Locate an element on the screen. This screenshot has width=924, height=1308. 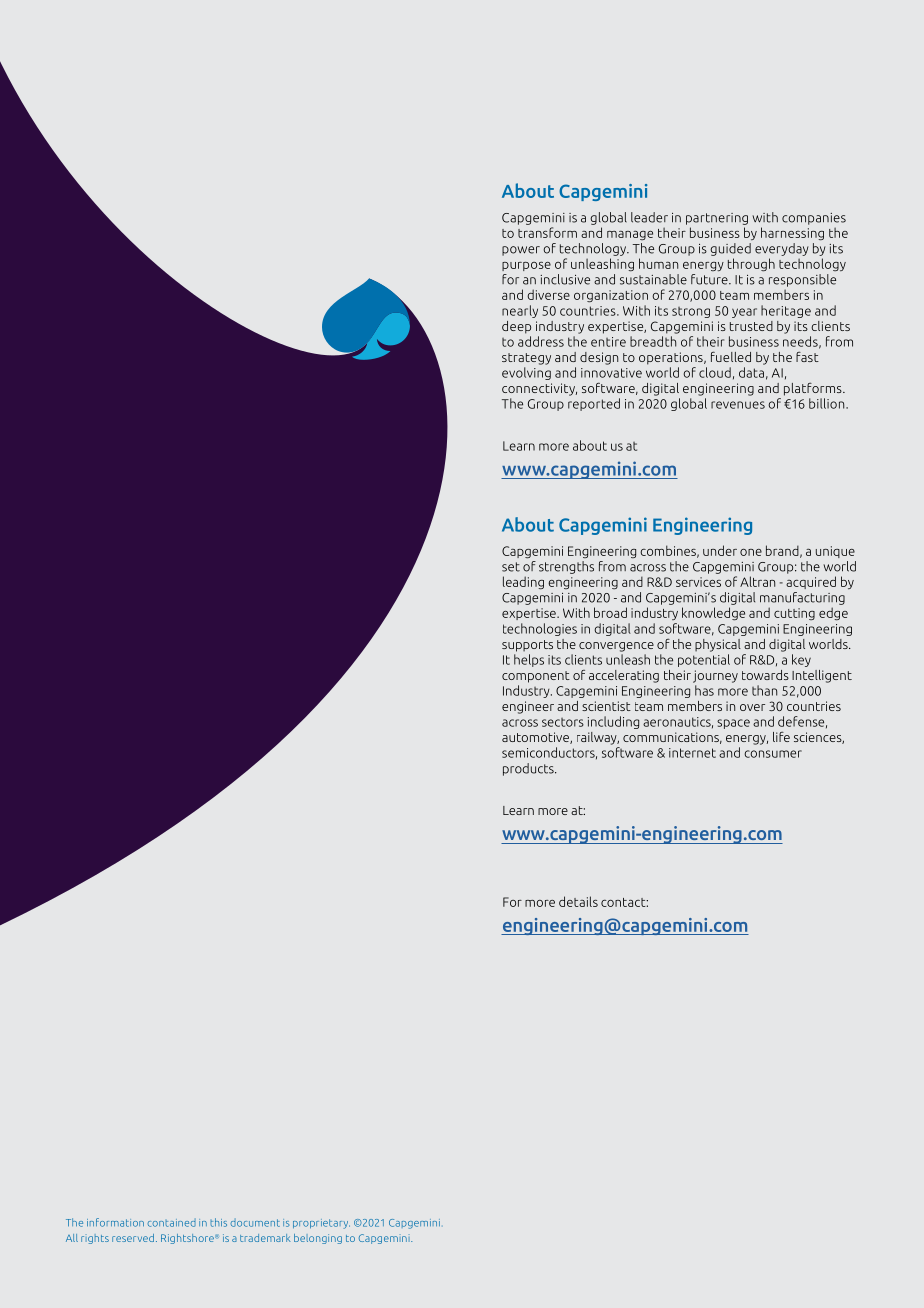
purpose is located at coordinates (526, 266).
